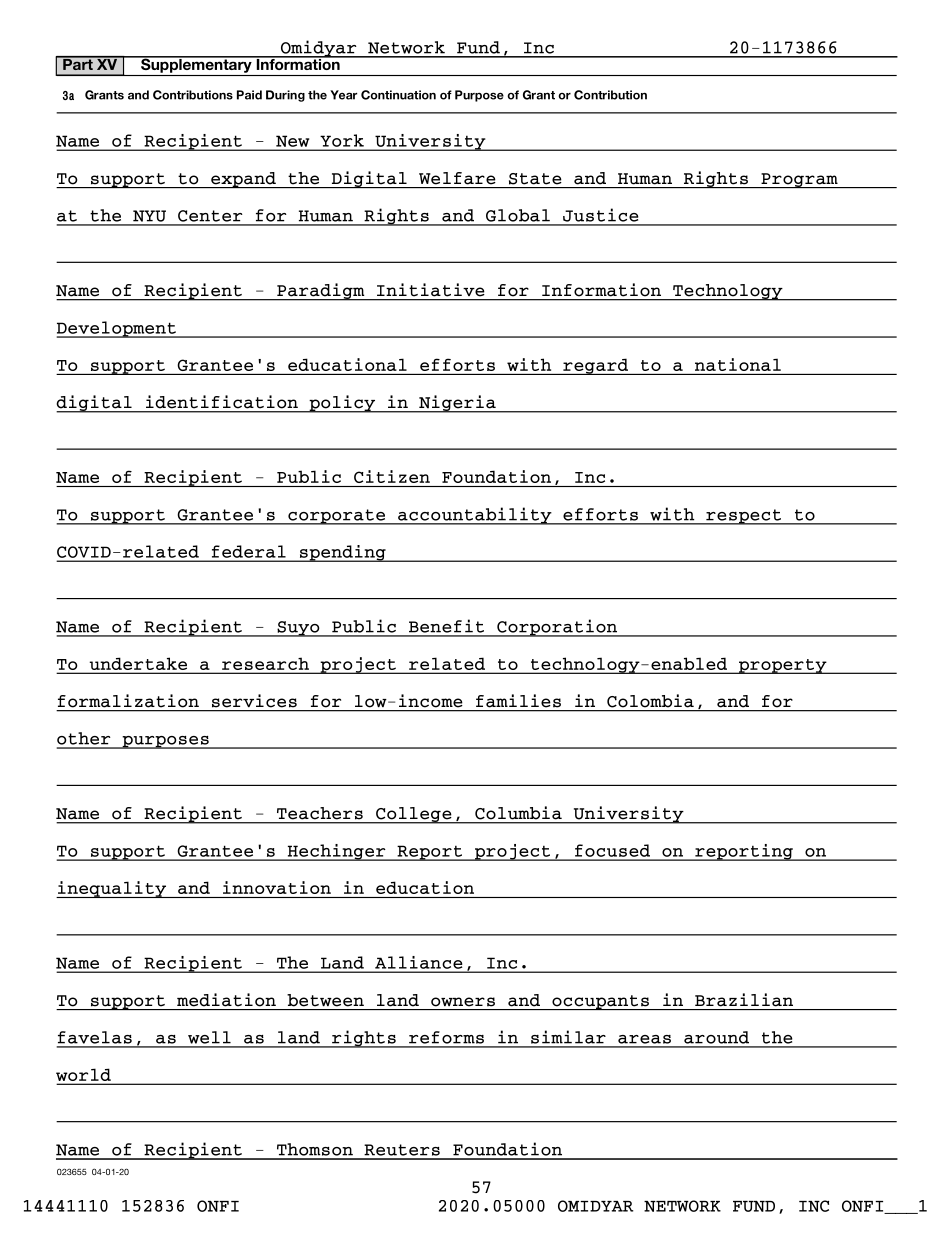 The height and width of the screenshot is (1233, 952). I want to click on Supplementary, so click(196, 64).
